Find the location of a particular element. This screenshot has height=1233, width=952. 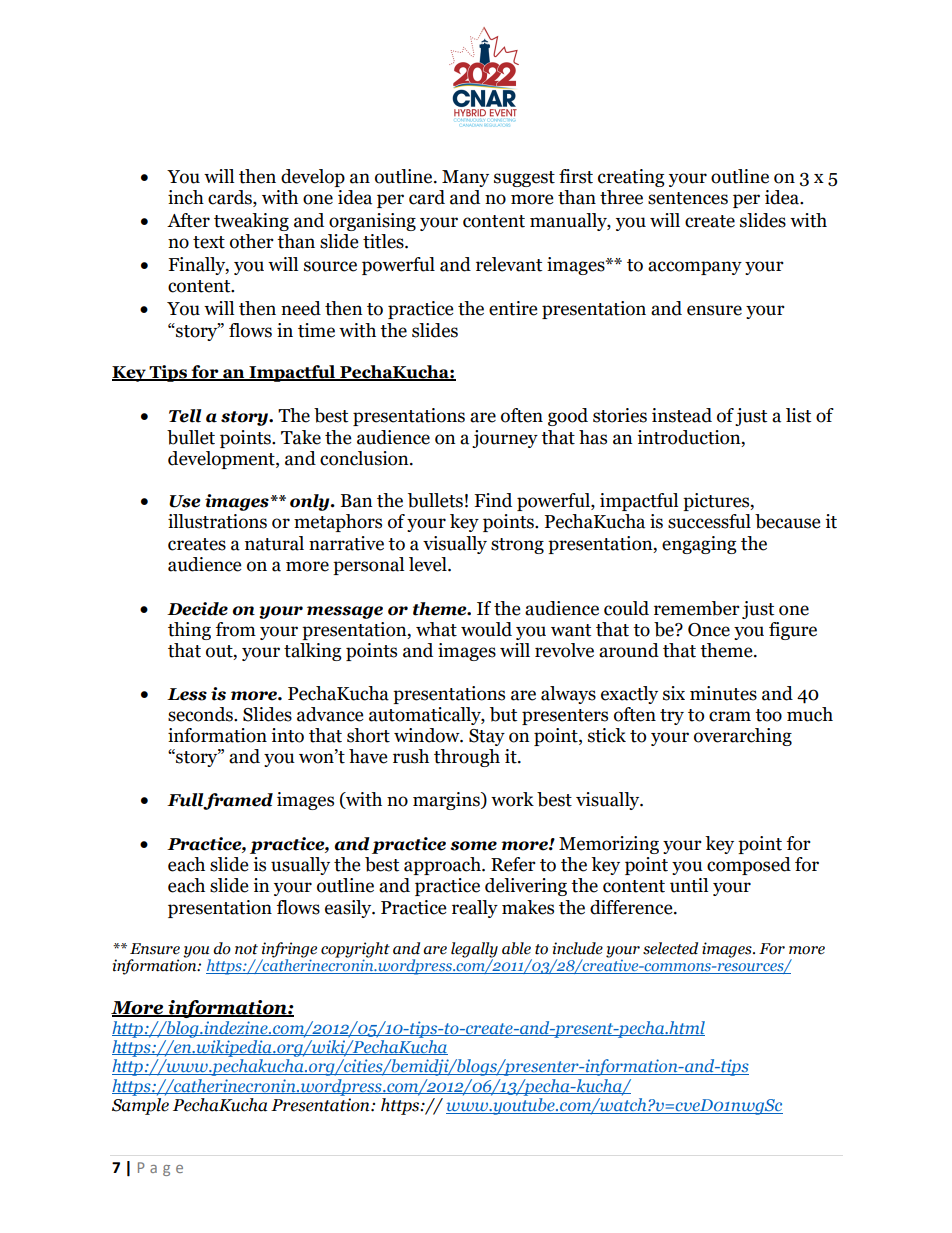

legally is located at coordinates (474, 951).
